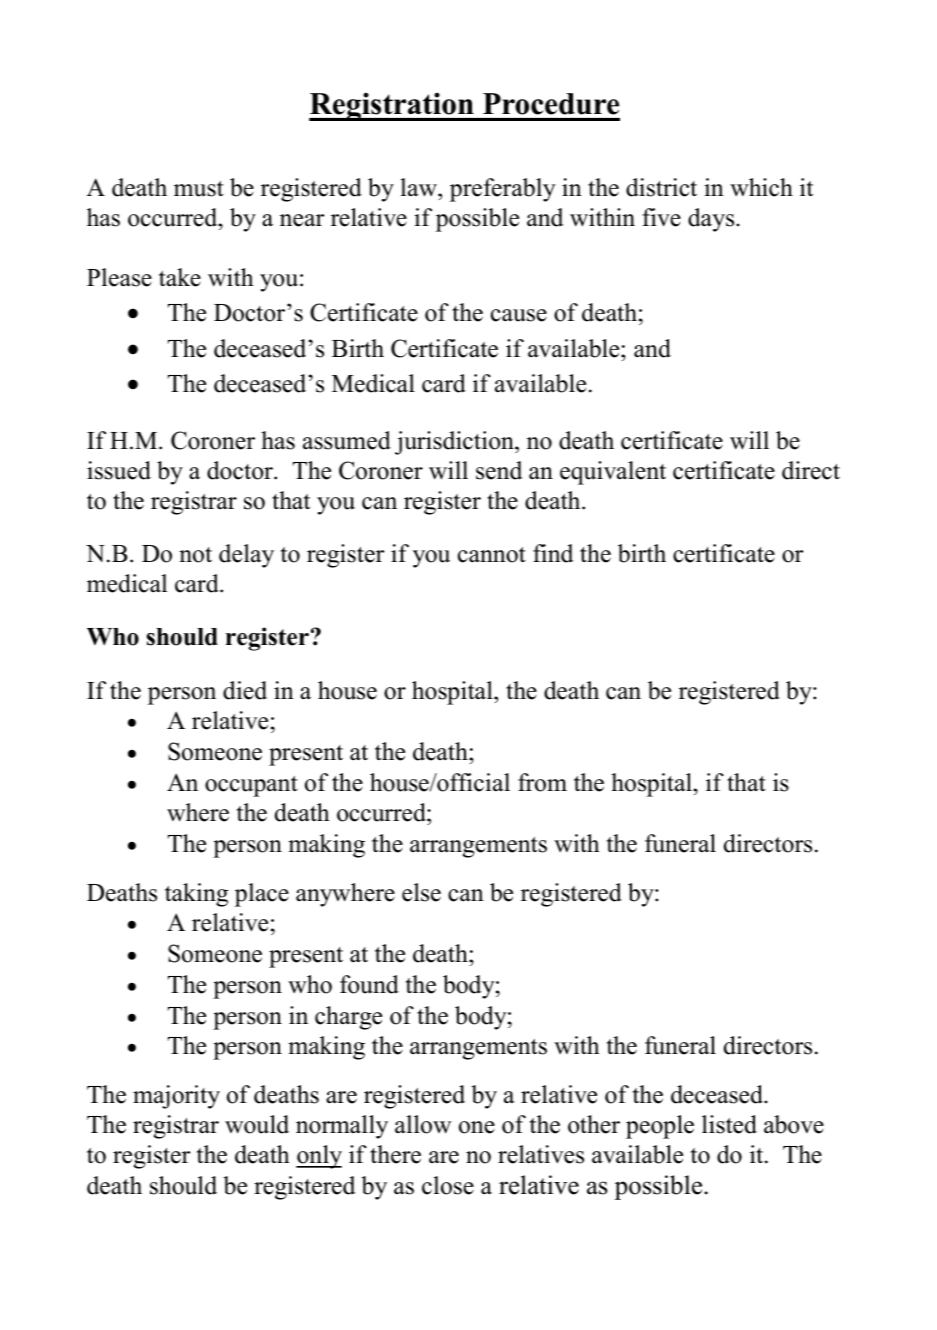  What do you see at coordinates (257, 1124) in the screenshot?
I see `would` at bounding box center [257, 1124].
